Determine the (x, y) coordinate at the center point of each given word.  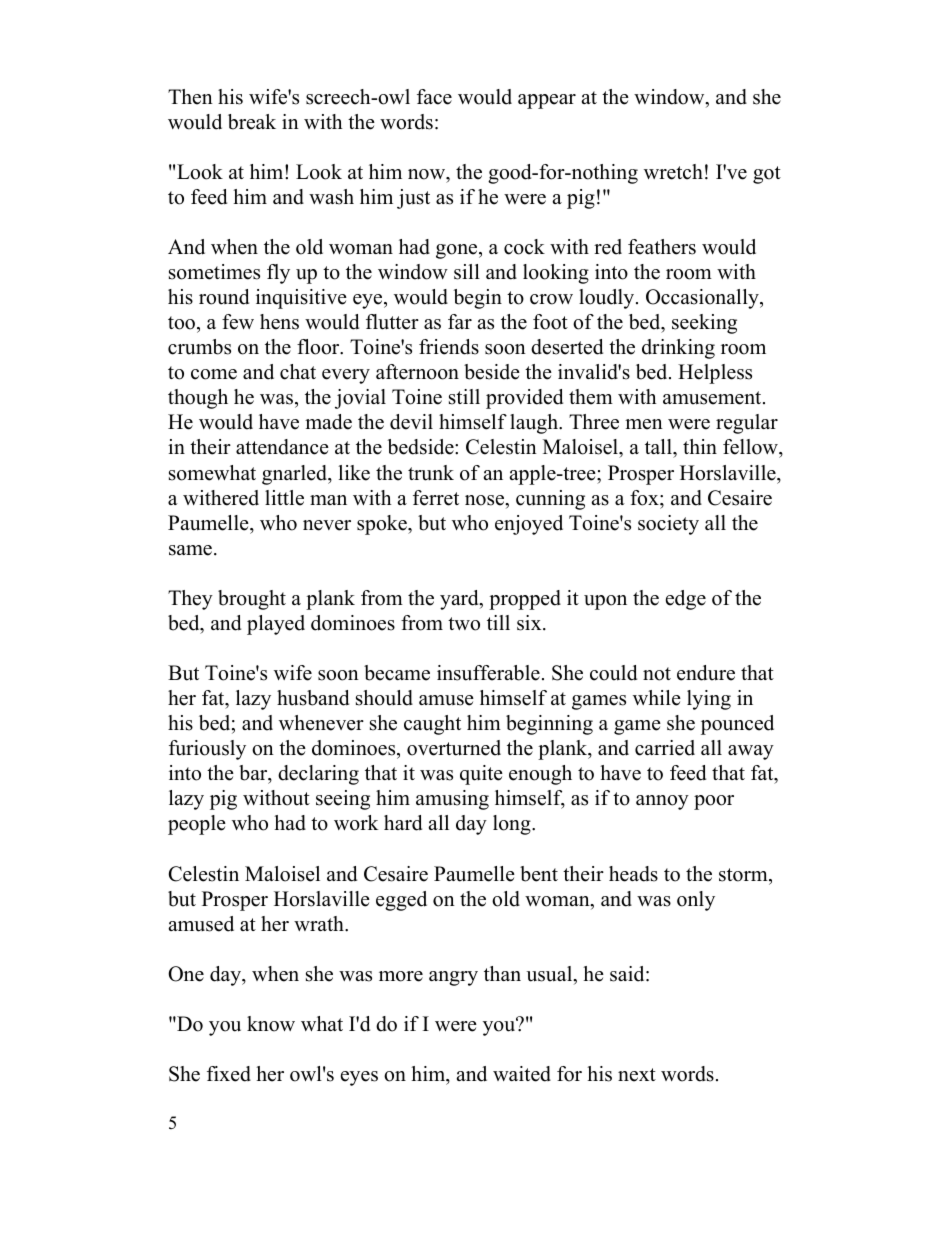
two (464, 624)
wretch (673, 172)
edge (686, 600)
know (271, 1024)
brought (252, 600)
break (252, 122)
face (434, 97)
